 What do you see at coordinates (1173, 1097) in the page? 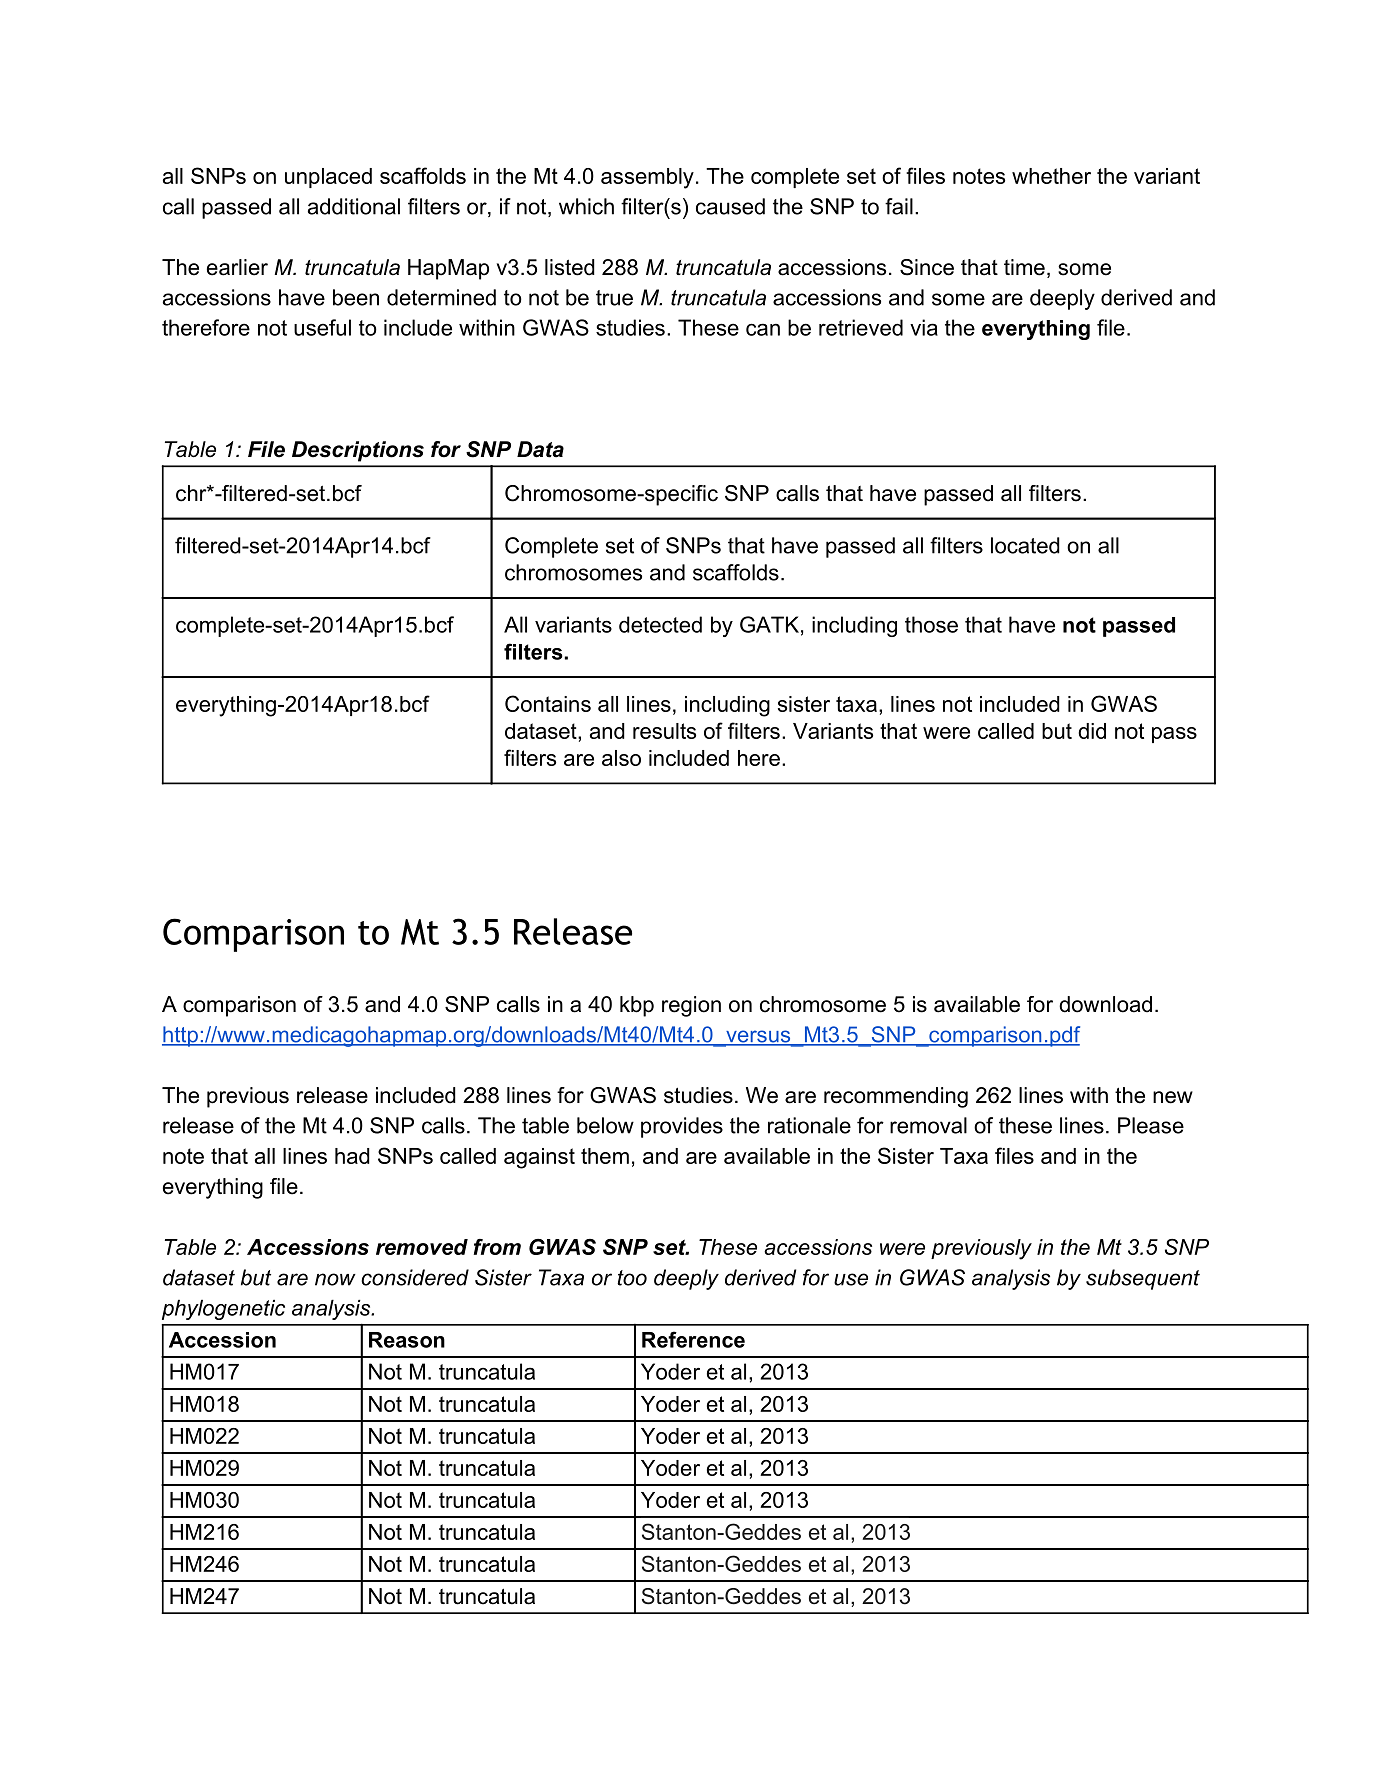
I see `new` at bounding box center [1173, 1097].
